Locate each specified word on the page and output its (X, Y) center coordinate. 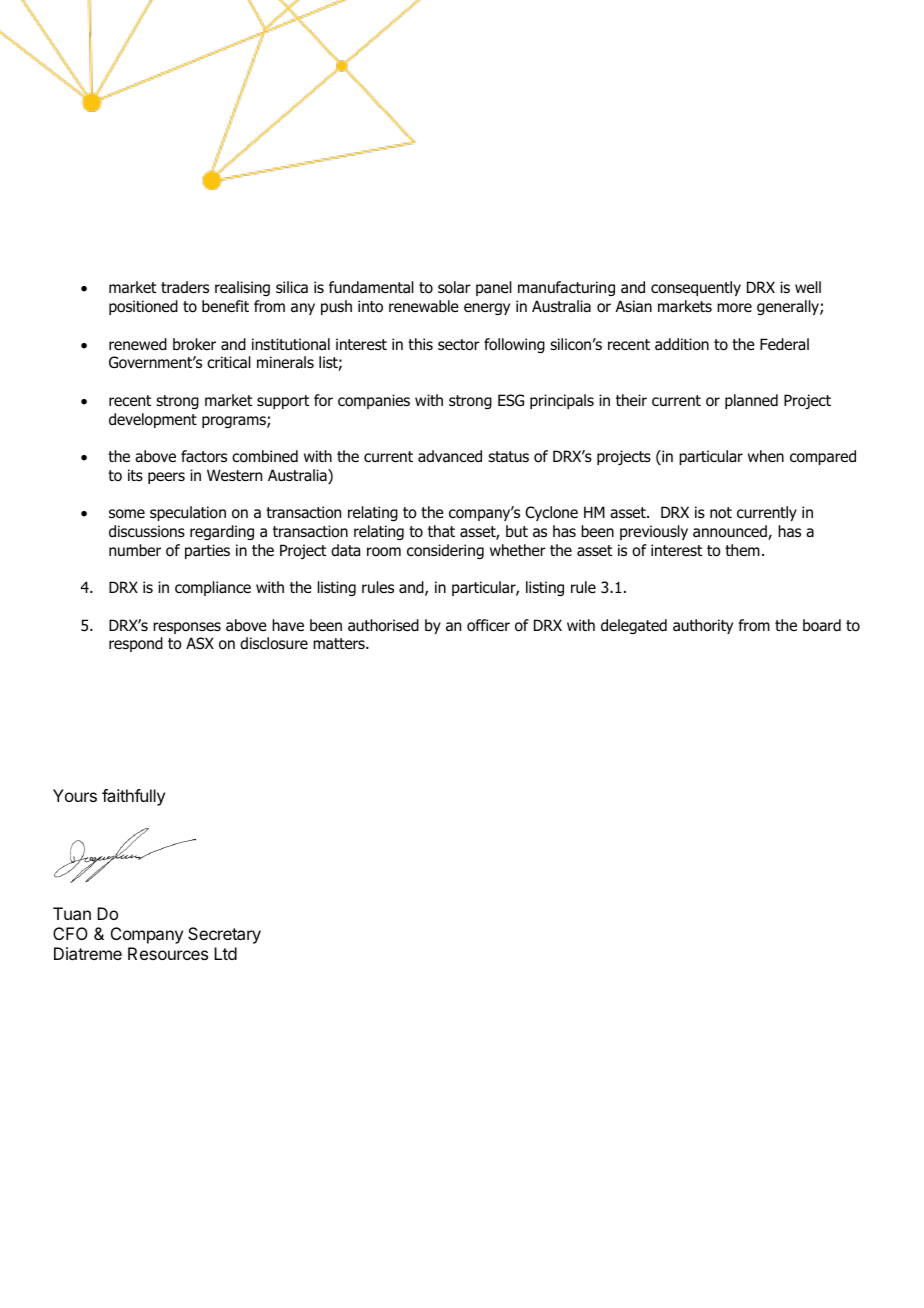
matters (340, 643)
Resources (168, 953)
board (822, 625)
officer (488, 625)
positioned (143, 307)
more (734, 308)
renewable (424, 306)
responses (187, 628)
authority (703, 626)
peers (166, 478)
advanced (450, 456)
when (766, 456)
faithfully (133, 797)
